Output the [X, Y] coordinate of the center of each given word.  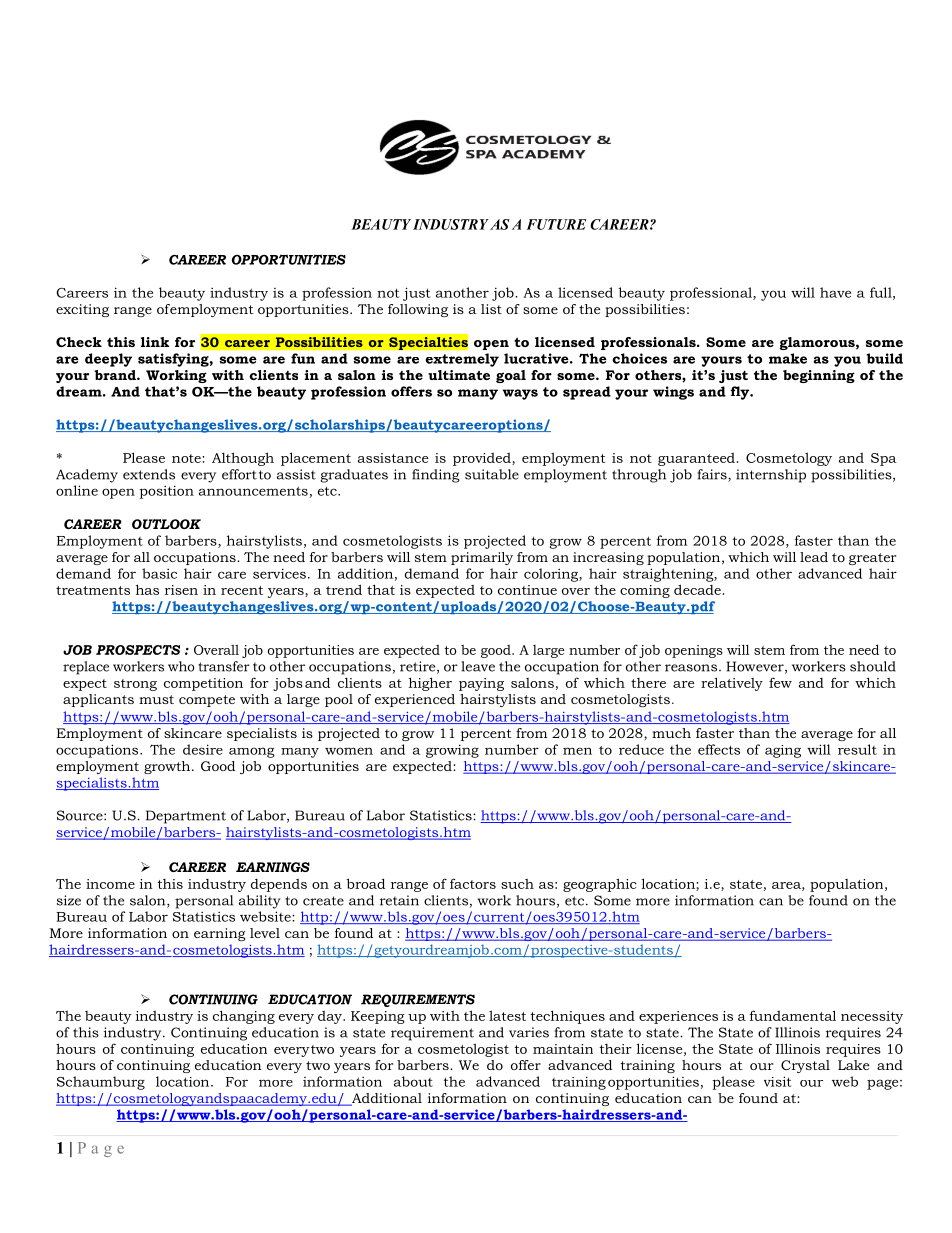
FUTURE [556, 224]
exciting [82, 310]
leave [478, 666]
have [835, 292]
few [780, 682]
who [181, 666]
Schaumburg [101, 1083]
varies [529, 1032]
